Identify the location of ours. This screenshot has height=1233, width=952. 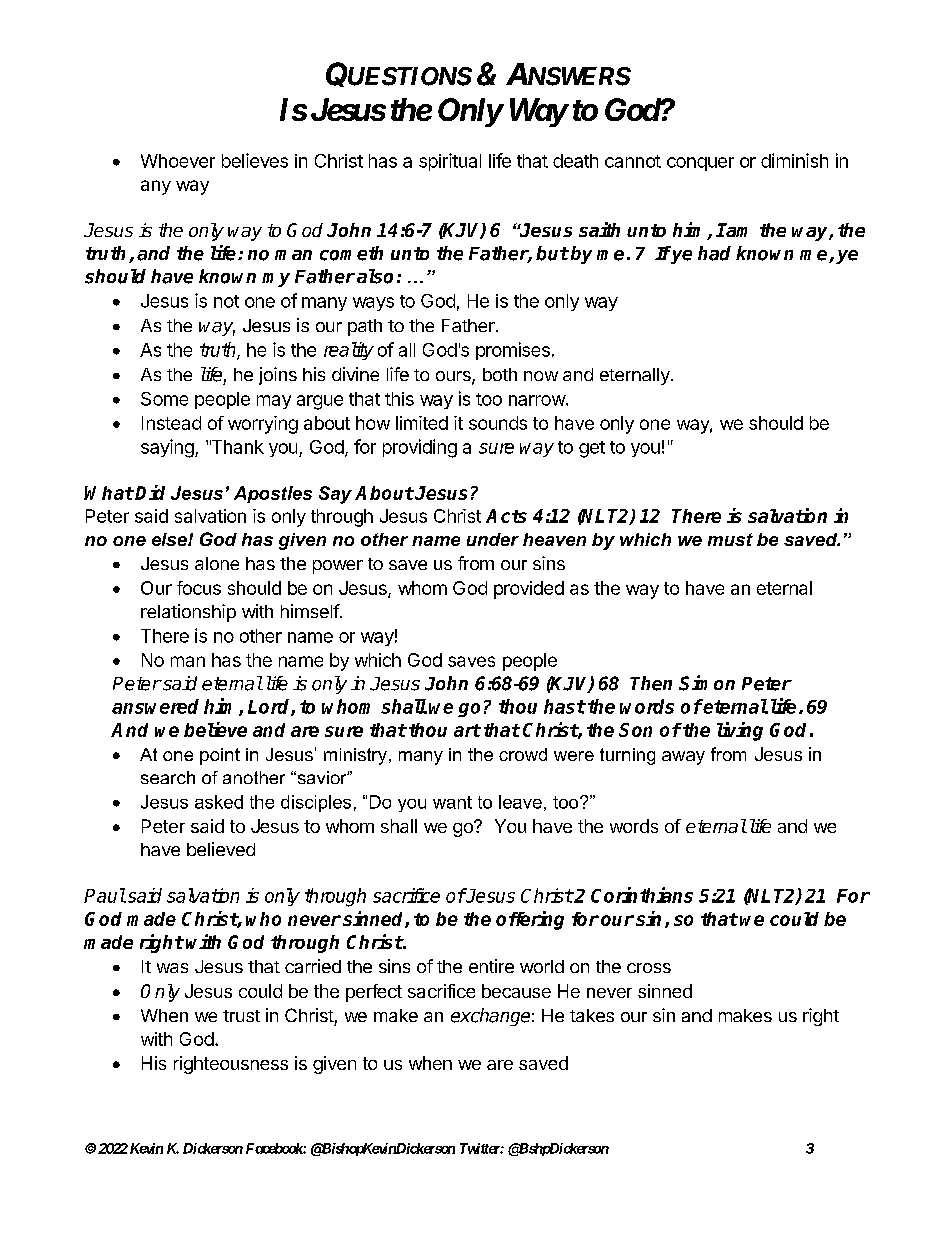
(454, 377).
